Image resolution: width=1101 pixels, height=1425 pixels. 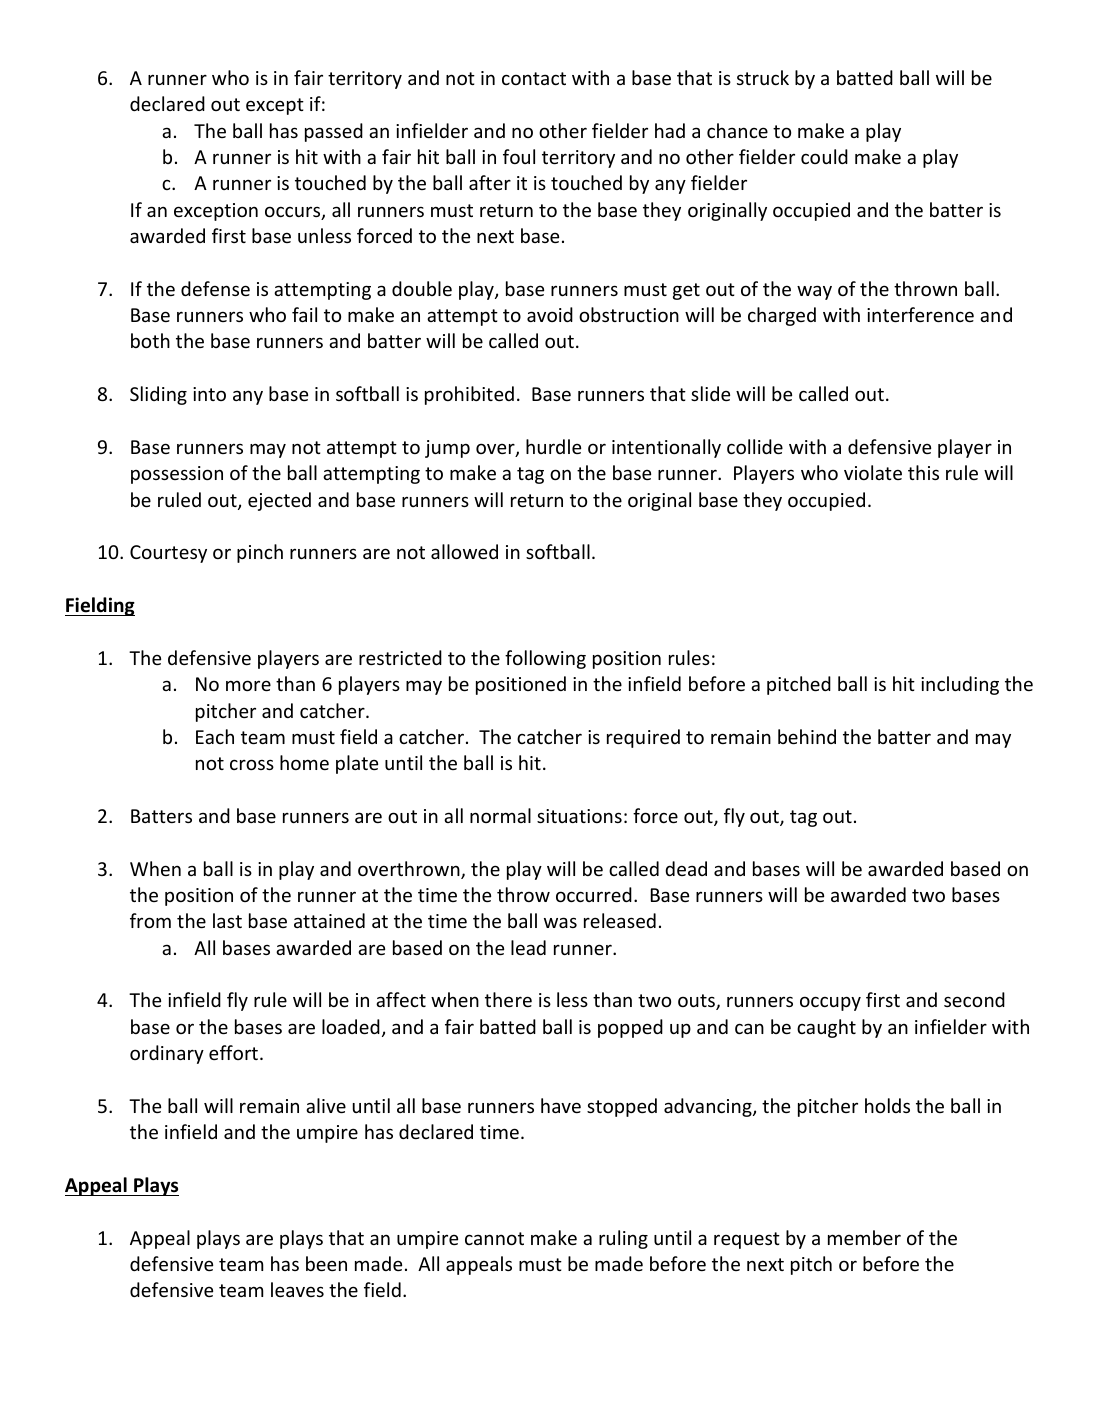 What do you see at coordinates (545, 659) in the screenshot?
I see `following` at bounding box center [545, 659].
